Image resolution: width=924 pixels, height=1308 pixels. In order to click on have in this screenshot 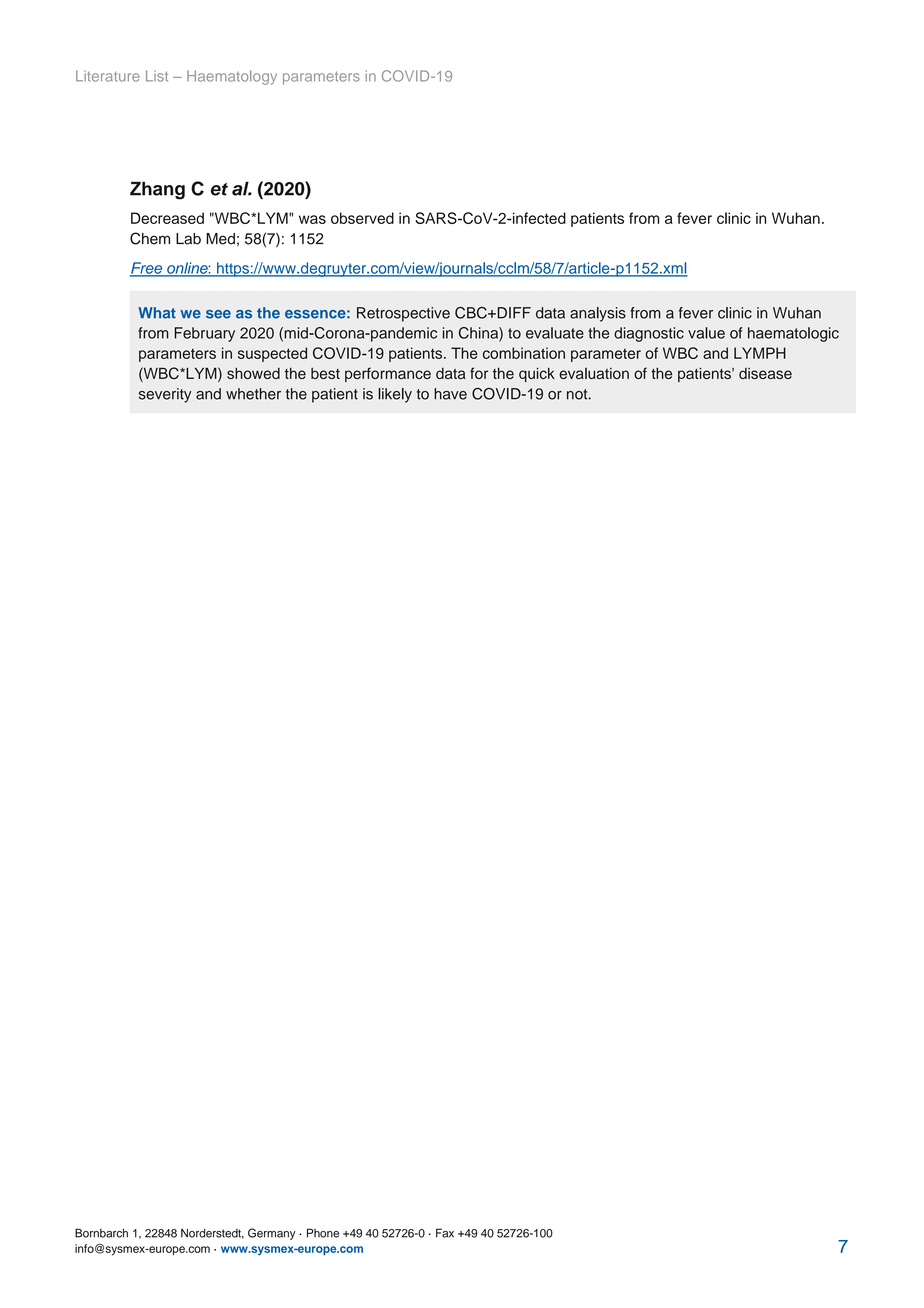, I will do `click(450, 394)`.
